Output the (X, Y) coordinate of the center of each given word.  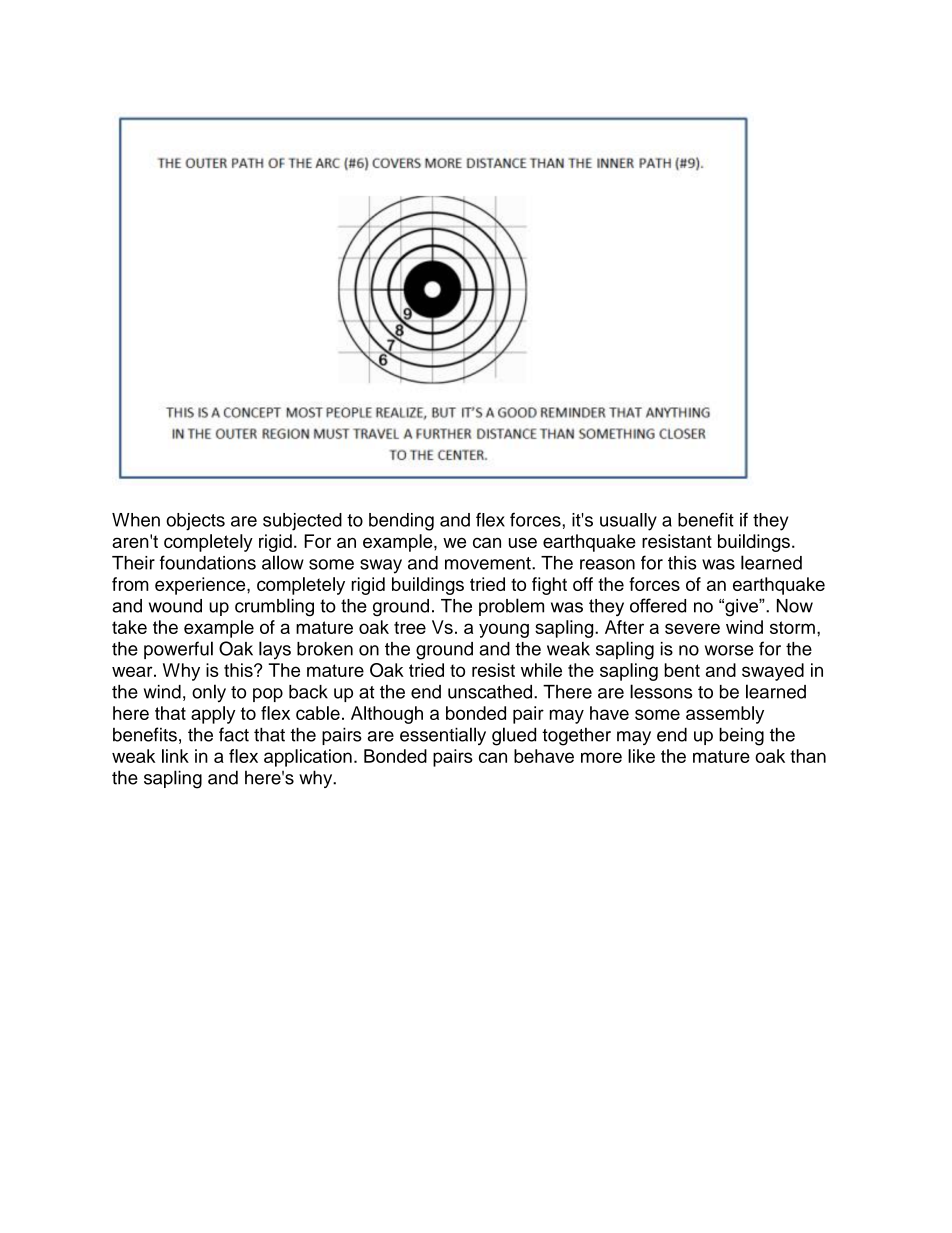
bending (401, 522)
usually (628, 522)
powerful (178, 650)
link (175, 756)
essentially (443, 736)
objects (195, 522)
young (504, 630)
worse (729, 650)
